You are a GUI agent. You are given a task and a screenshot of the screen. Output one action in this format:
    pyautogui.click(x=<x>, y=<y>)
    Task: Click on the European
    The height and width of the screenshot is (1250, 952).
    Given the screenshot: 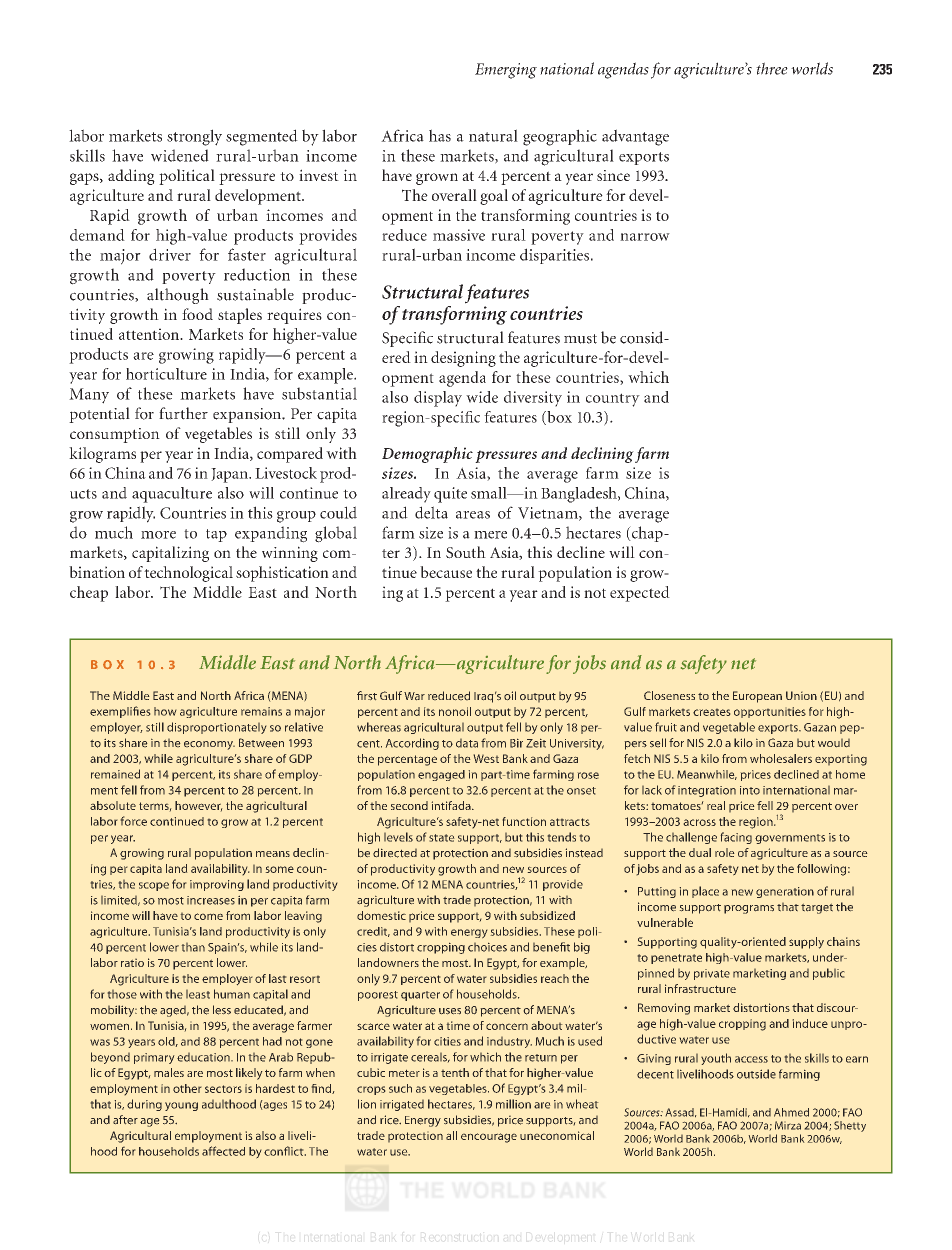 What is the action you would take?
    pyautogui.click(x=757, y=697)
